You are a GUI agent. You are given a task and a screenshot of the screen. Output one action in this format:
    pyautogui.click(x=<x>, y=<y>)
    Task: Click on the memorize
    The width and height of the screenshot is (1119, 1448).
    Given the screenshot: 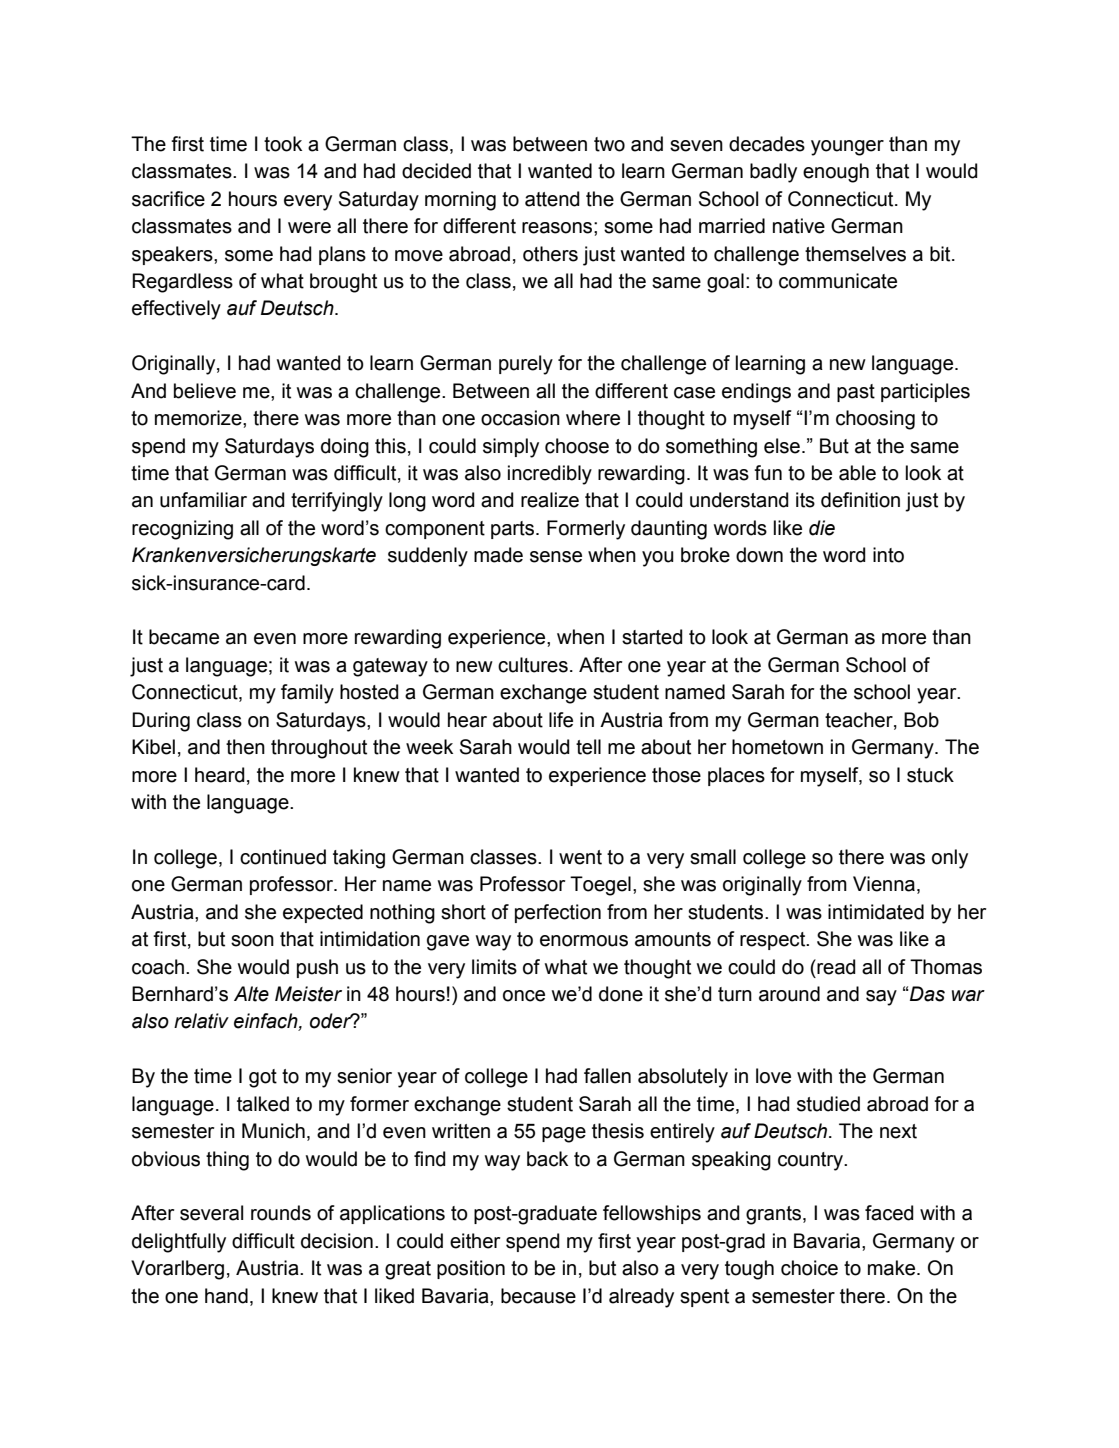 What is the action you would take?
    pyautogui.click(x=199, y=418)
